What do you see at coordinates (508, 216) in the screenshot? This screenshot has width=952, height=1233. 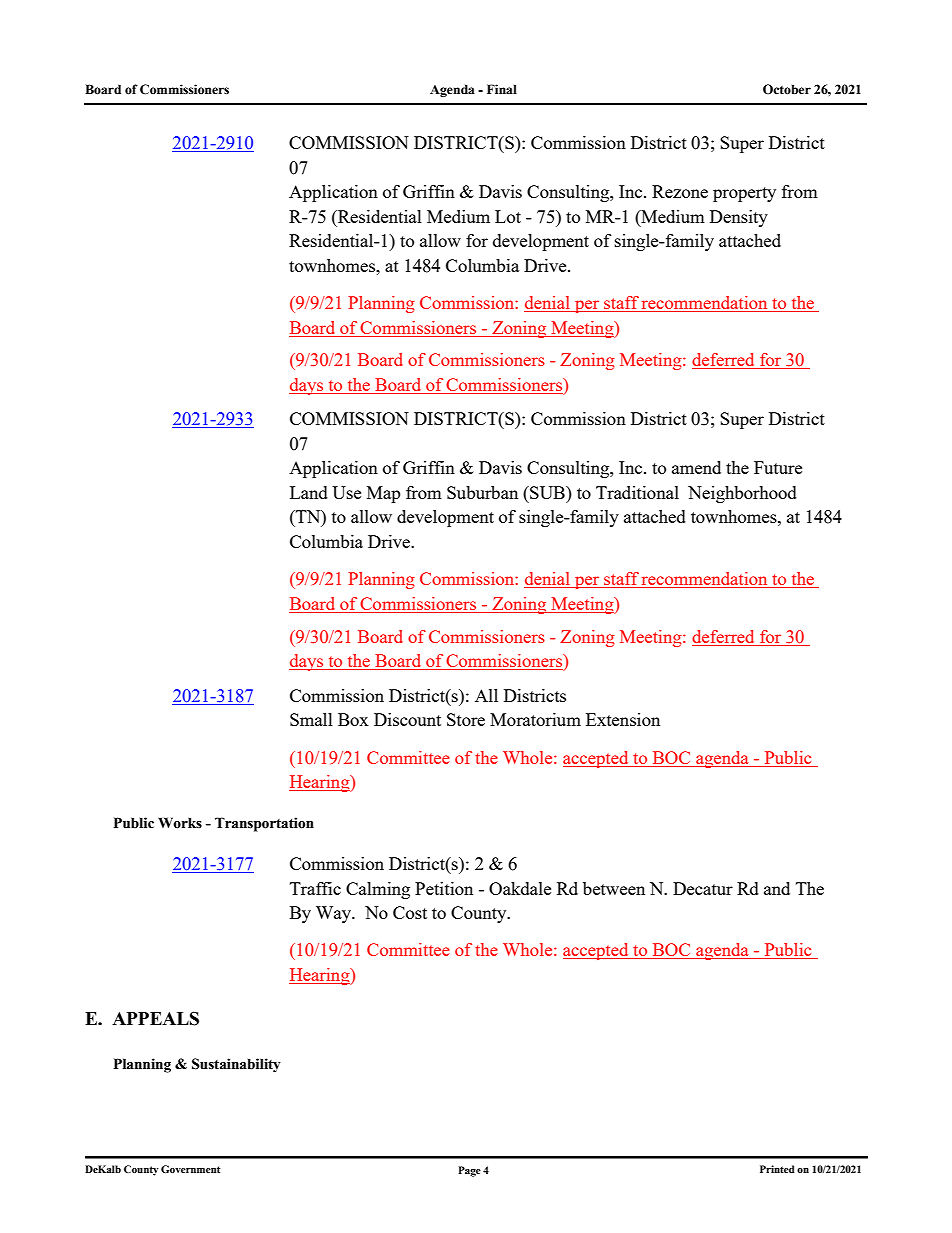 I see `Lot` at bounding box center [508, 216].
